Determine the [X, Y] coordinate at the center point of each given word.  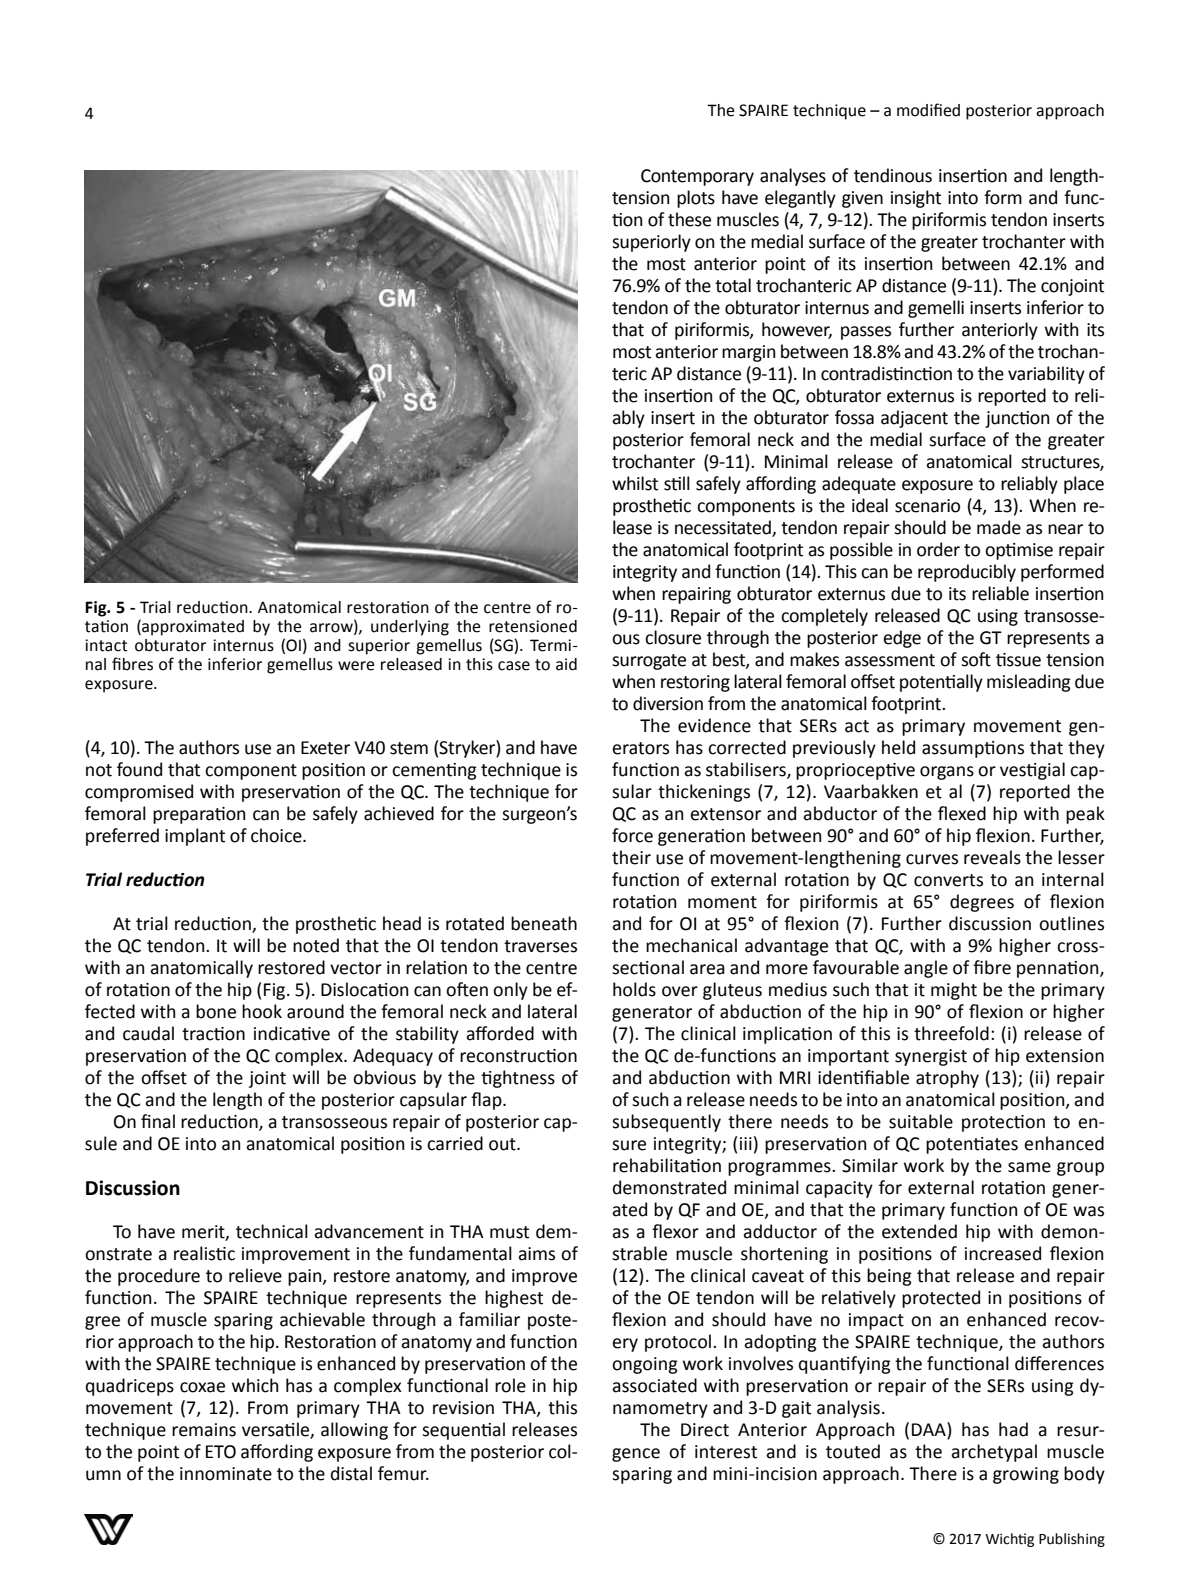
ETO [221, 1452]
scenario [927, 506]
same [1029, 1167]
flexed [962, 813]
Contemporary [697, 177]
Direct [705, 1430]
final [158, 1121]
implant [195, 837]
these [689, 219]
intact [106, 645]
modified [928, 110]
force [632, 835]
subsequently [666, 1123]
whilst [635, 483]
